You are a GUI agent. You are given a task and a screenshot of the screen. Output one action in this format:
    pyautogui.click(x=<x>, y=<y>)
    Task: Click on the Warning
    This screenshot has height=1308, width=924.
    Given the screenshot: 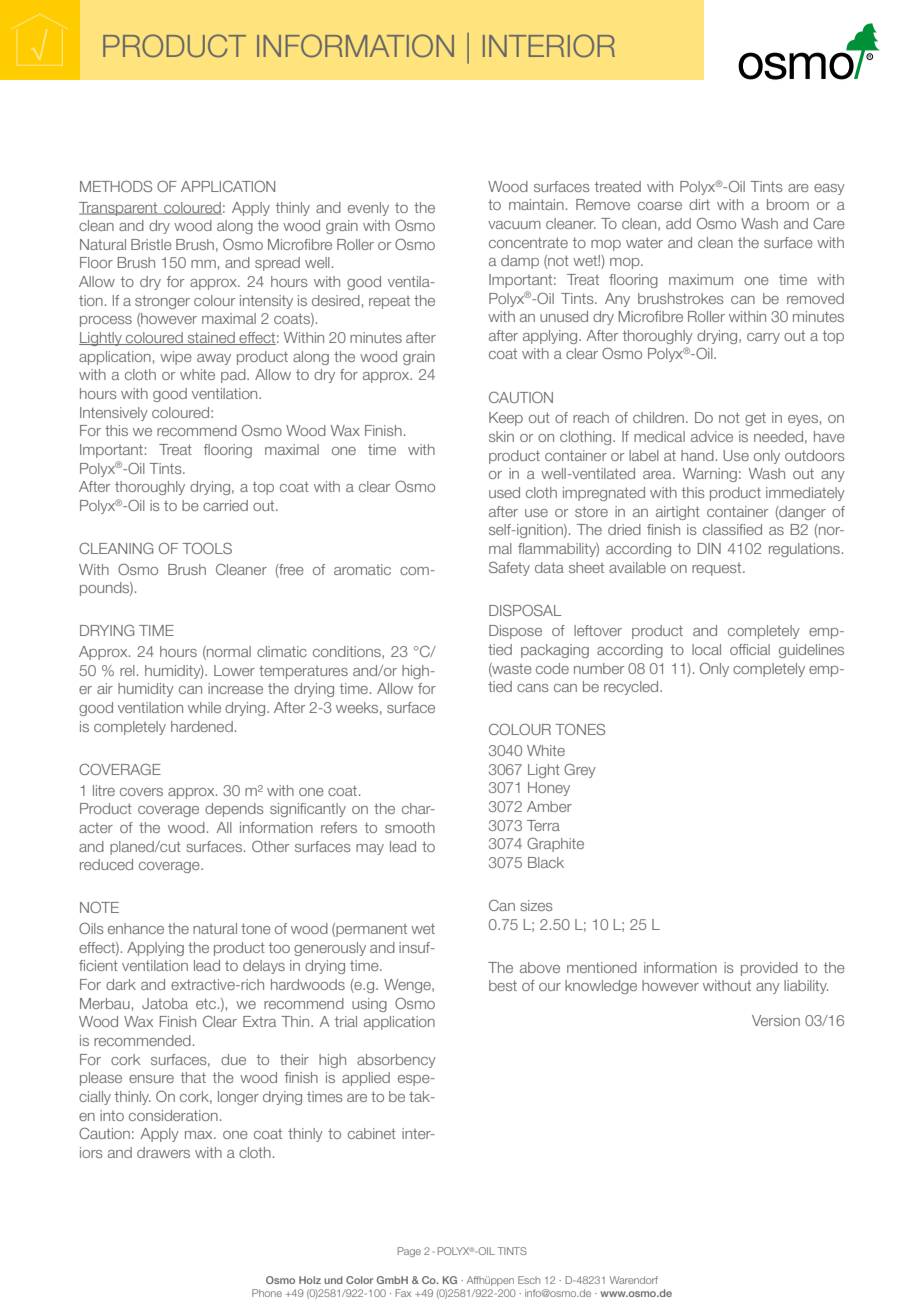 What is the action you would take?
    pyautogui.click(x=710, y=475)
